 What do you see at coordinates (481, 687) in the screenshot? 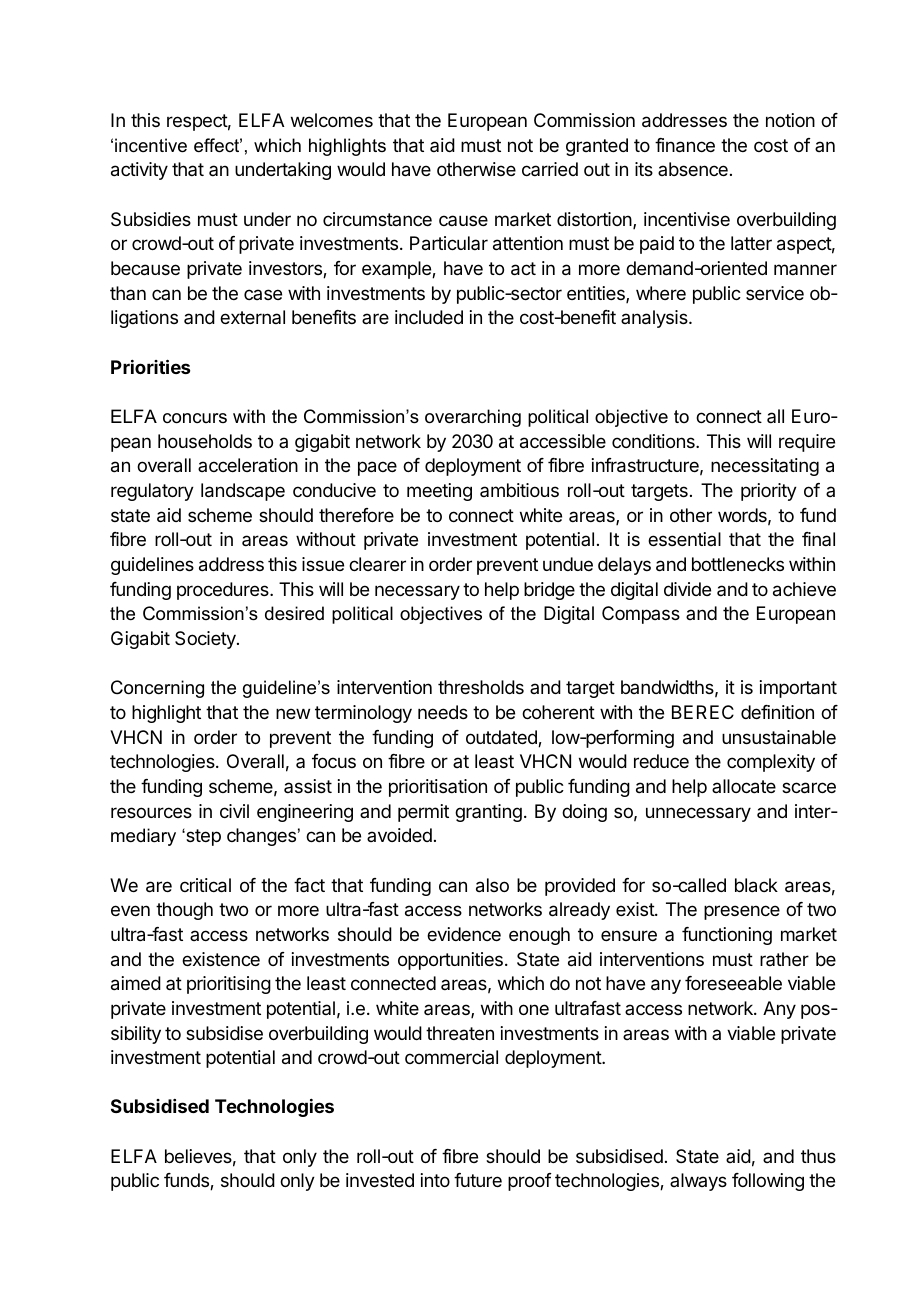
I see `thresholds` at bounding box center [481, 687].
